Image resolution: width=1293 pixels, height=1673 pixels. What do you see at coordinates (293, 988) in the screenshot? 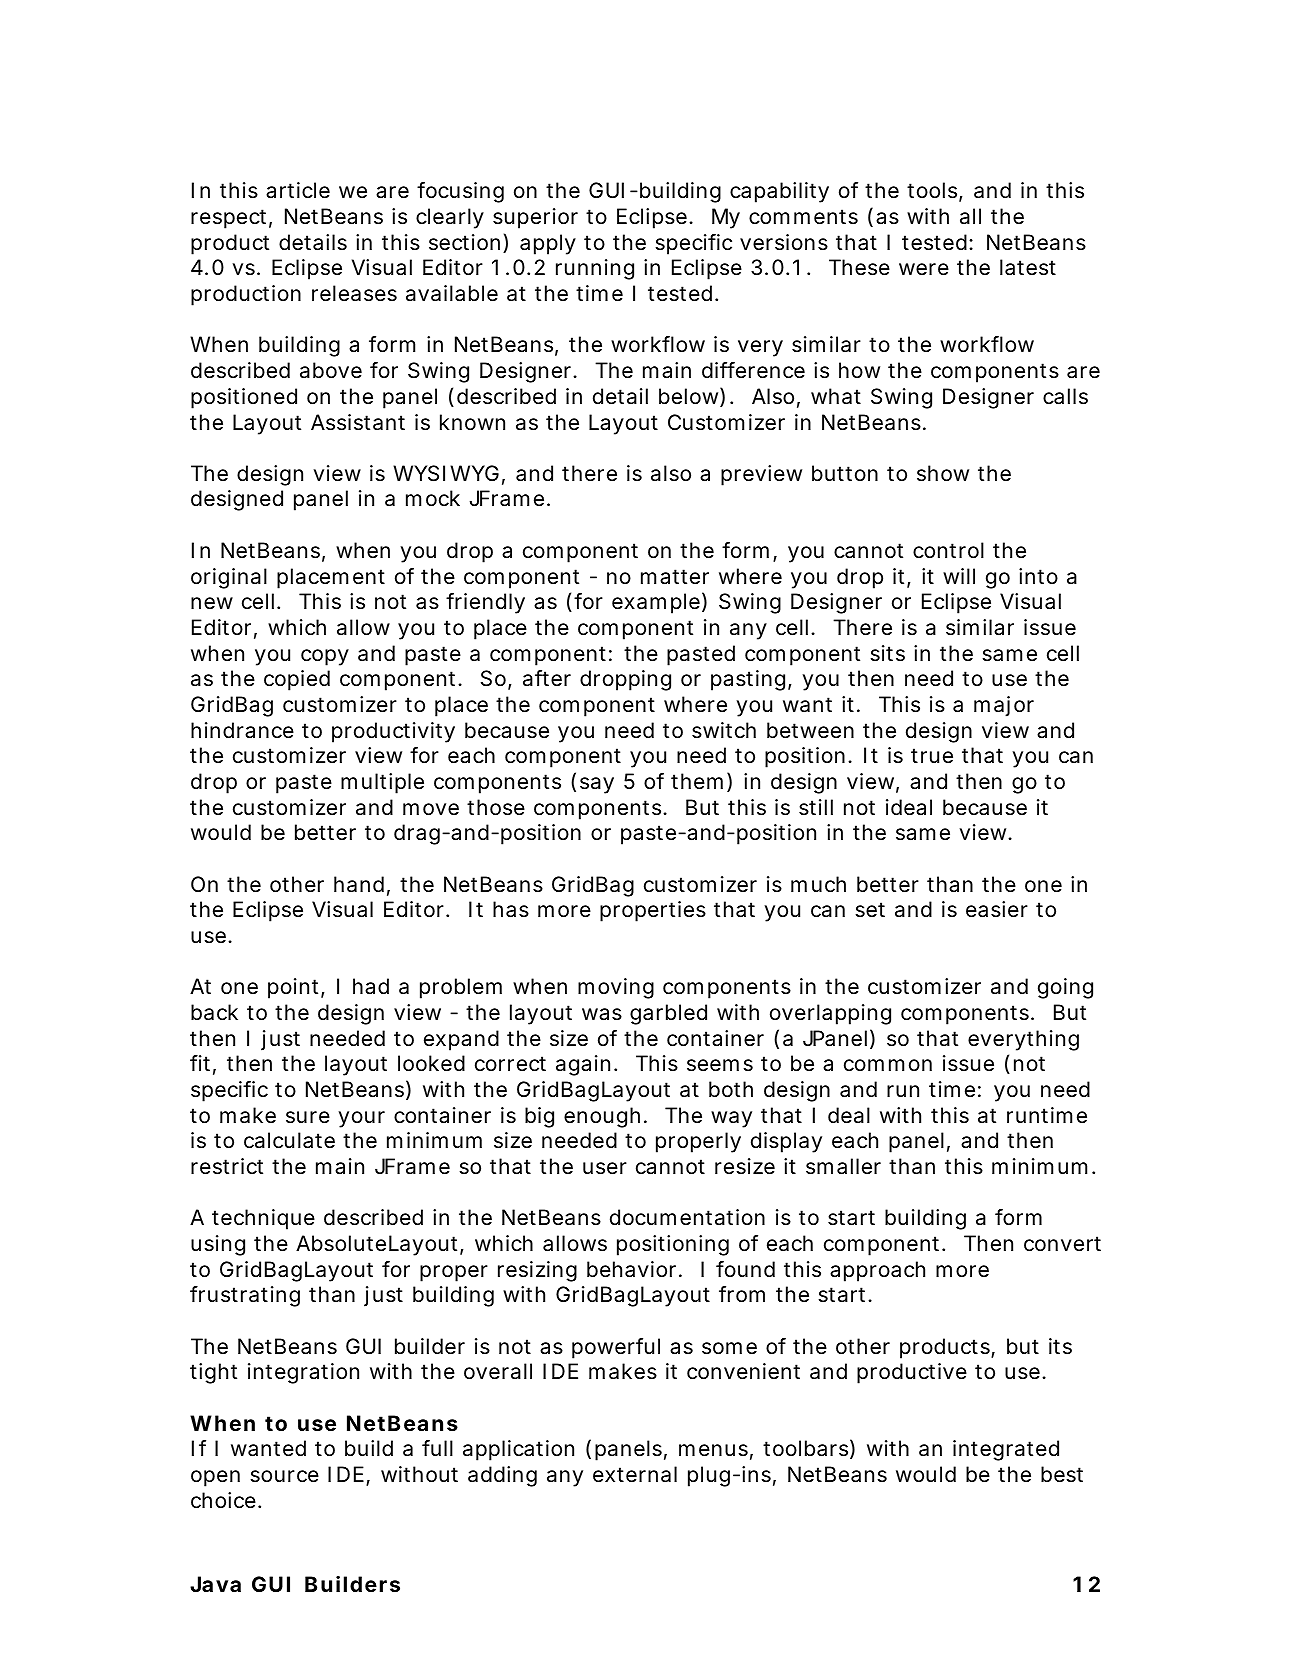
I see `point` at bounding box center [293, 988].
